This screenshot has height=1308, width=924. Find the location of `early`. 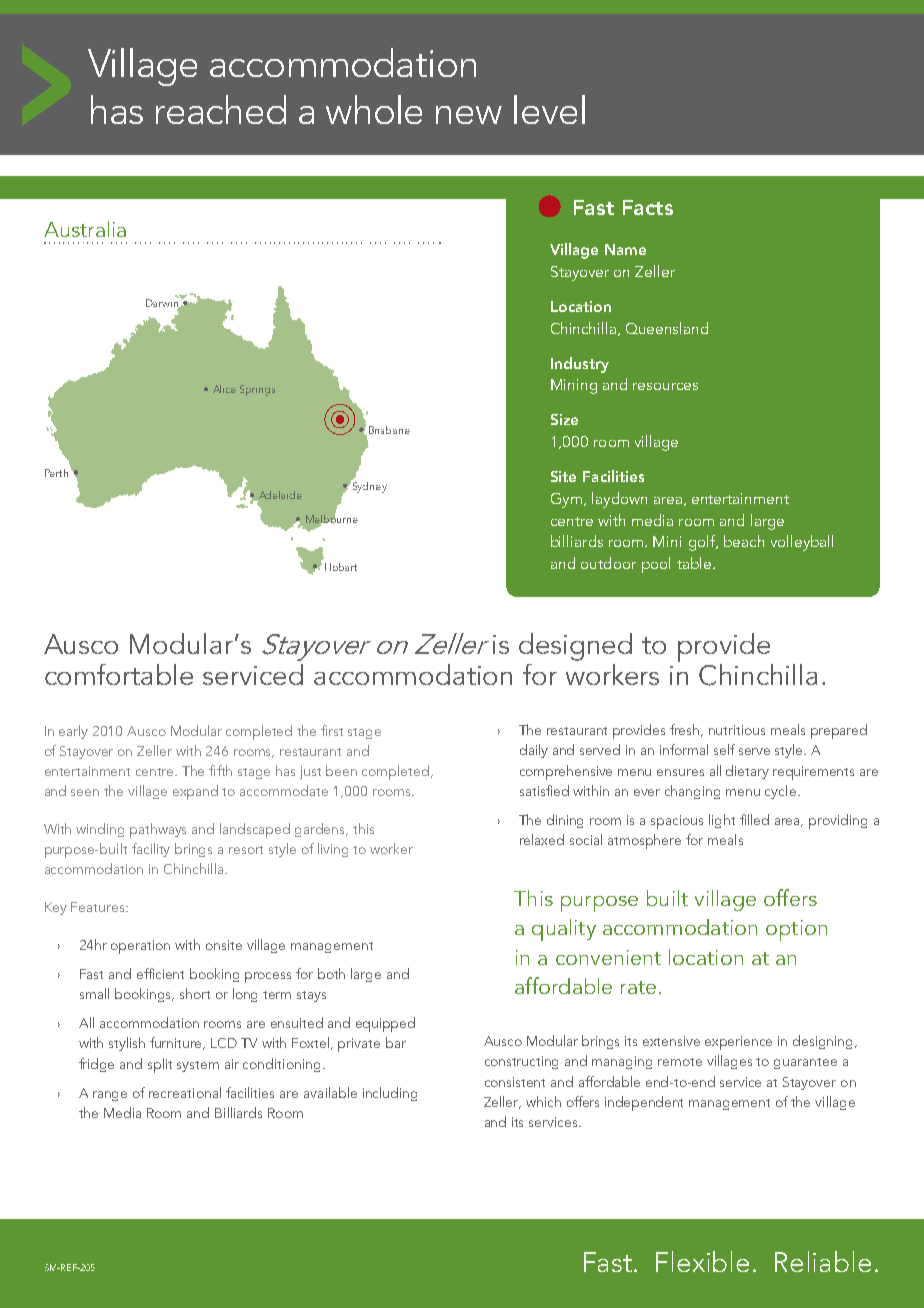

early is located at coordinates (73, 732).
